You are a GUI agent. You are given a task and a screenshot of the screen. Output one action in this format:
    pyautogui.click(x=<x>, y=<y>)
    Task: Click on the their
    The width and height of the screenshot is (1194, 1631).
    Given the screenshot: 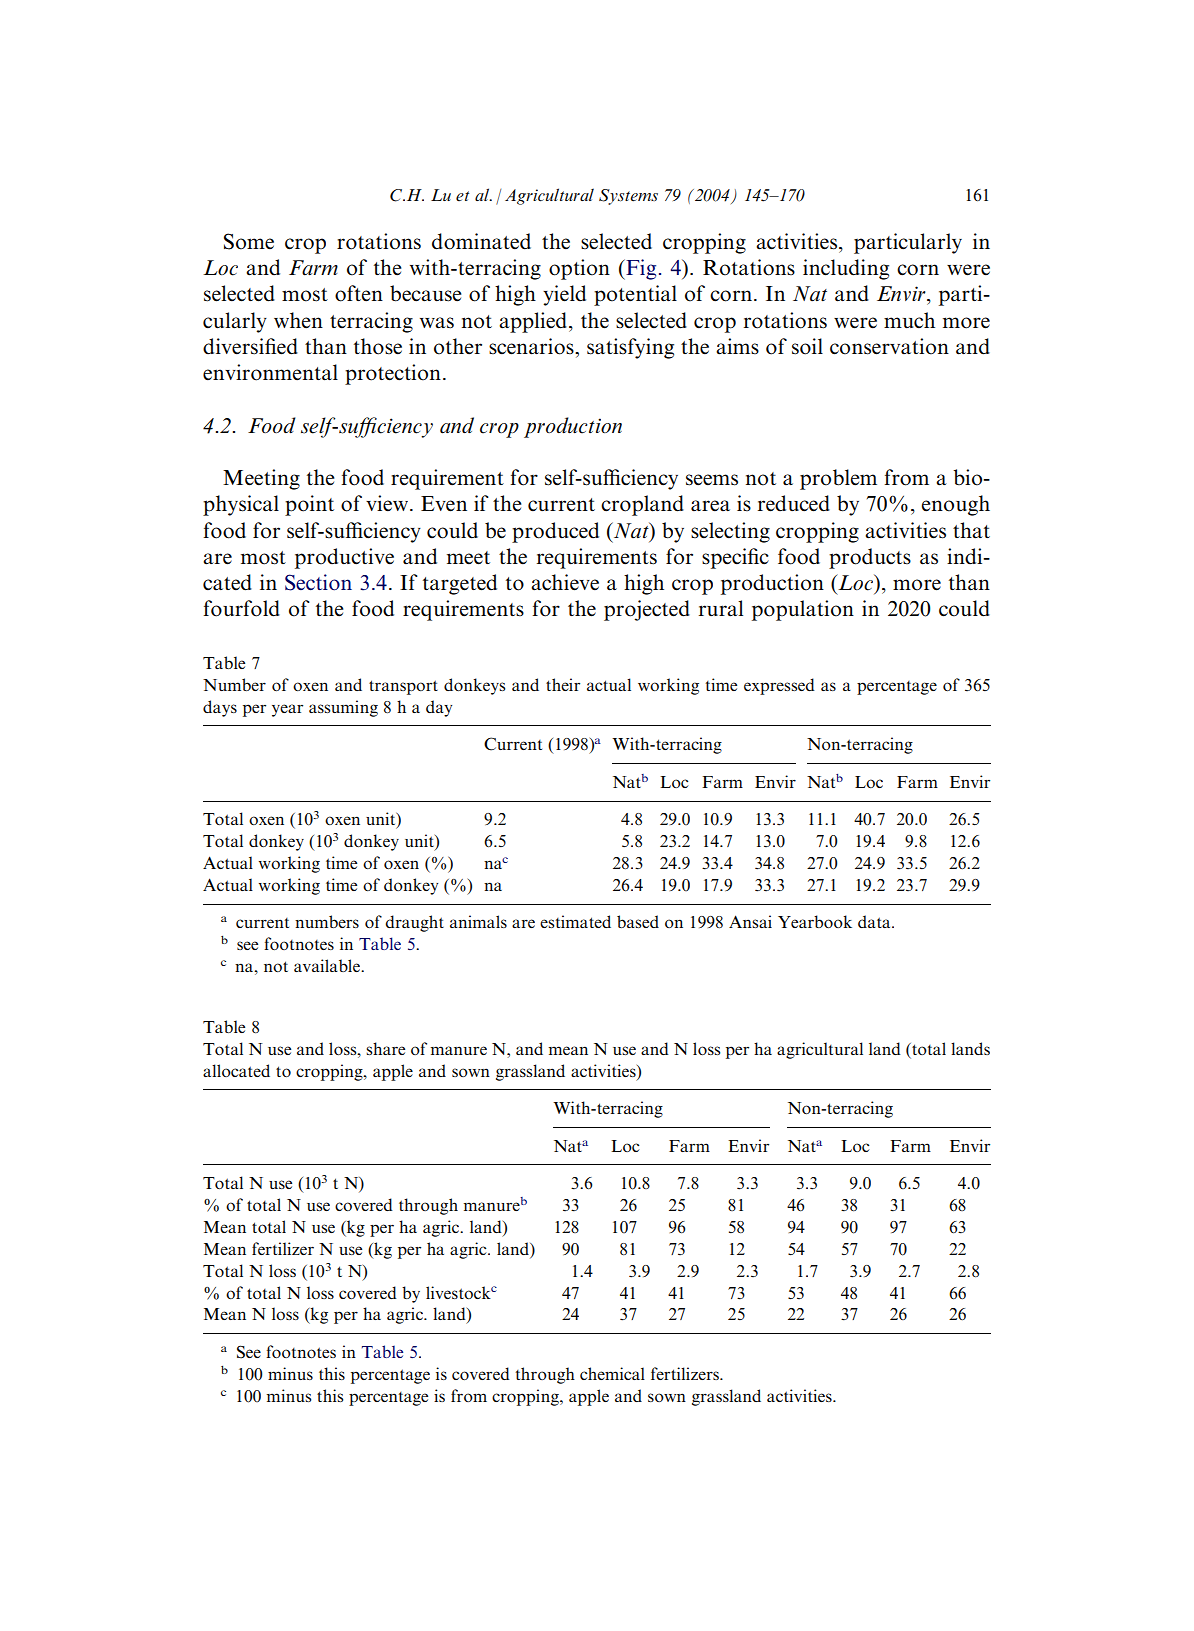 What is the action you would take?
    pyautogui.click(x=563, y=684)
